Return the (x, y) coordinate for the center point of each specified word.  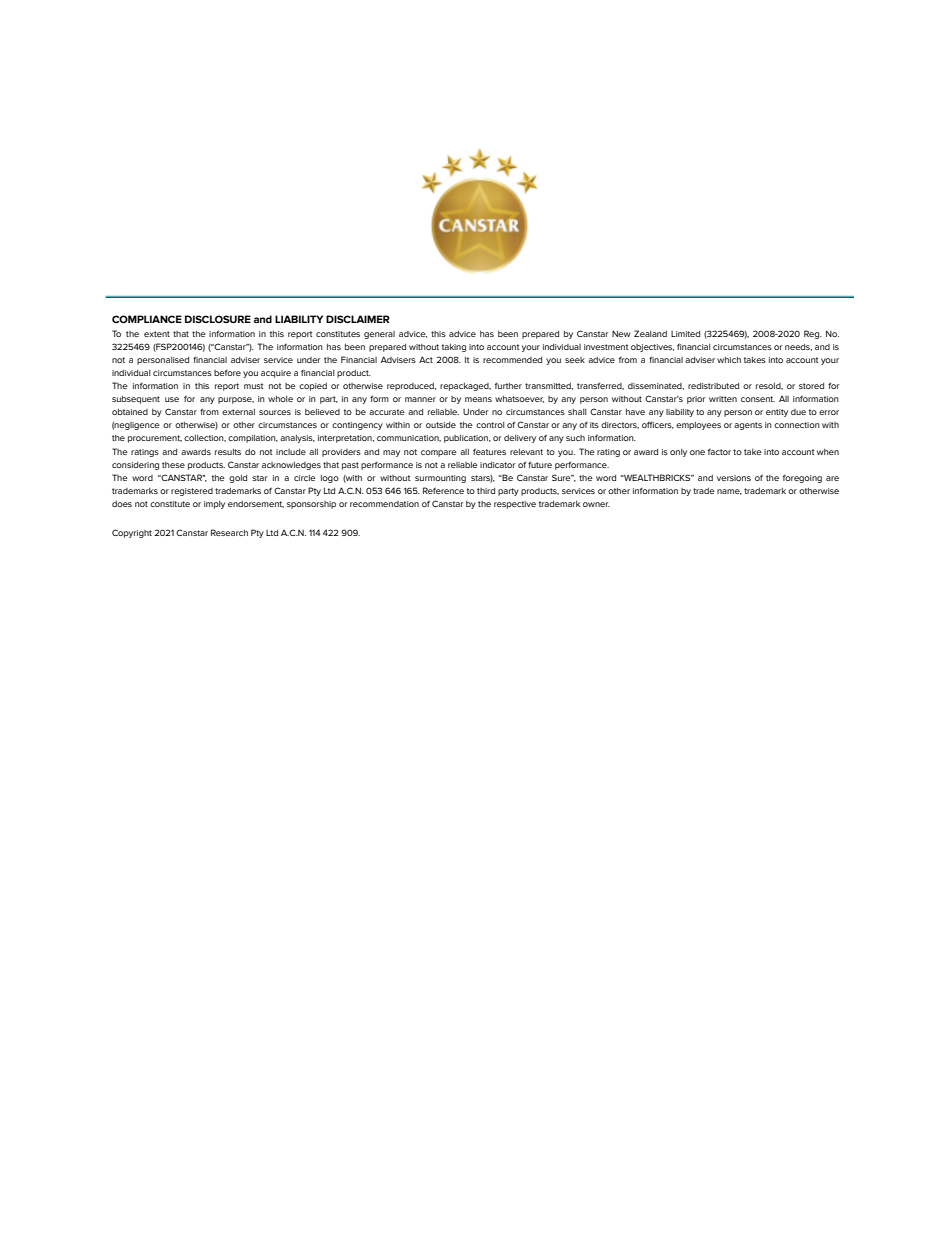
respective (515, 505)
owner (596, 504)
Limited (685, 334)
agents (748, 426)
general (379, 335)
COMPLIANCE (147, 319)
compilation (253, 439)
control (490, 425)
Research (229, 532)
